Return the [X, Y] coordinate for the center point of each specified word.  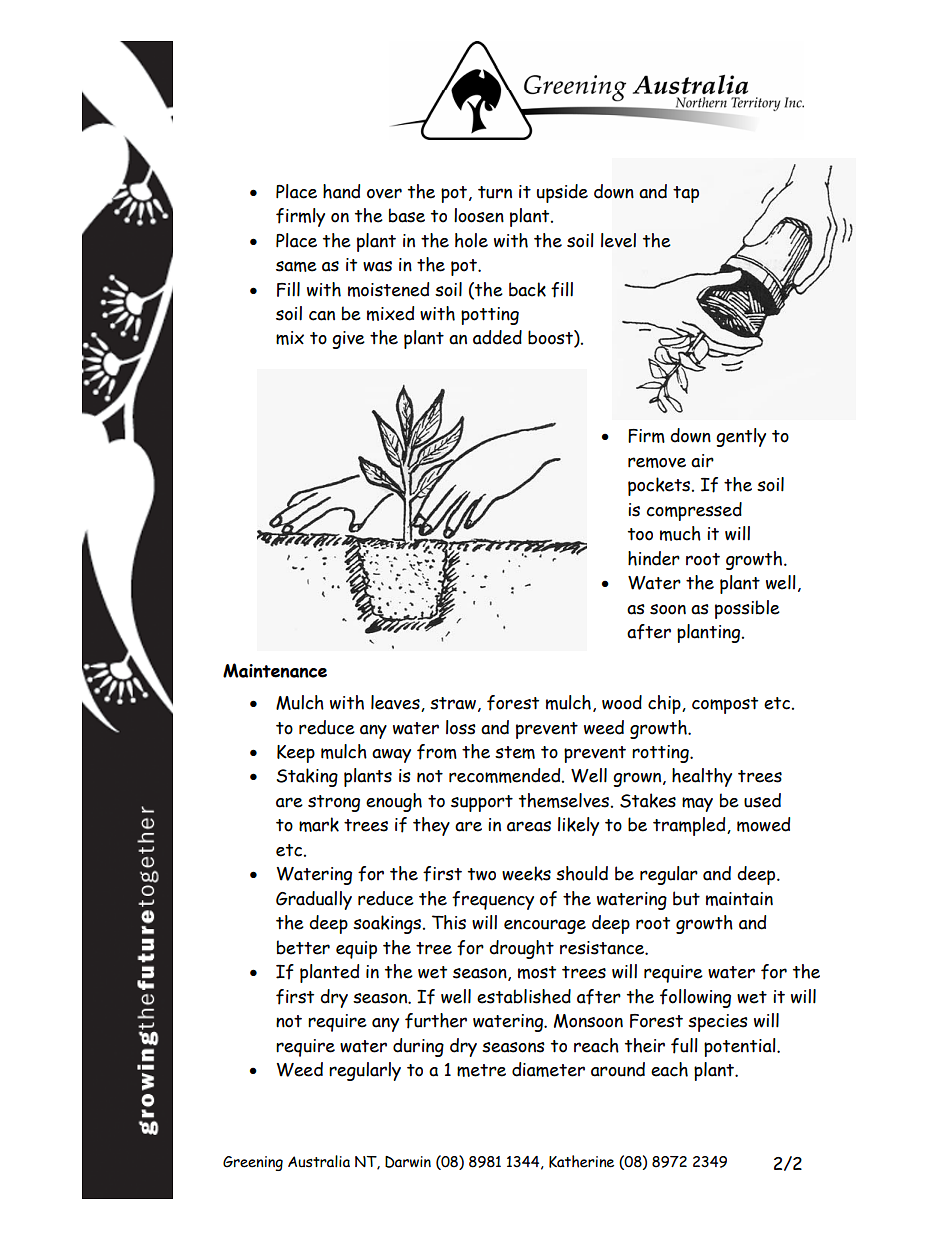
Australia [319, 1161]
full [684, 1046]
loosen [479, 215]
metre [481, 1070]
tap [686, 194]
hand [341, 191]
